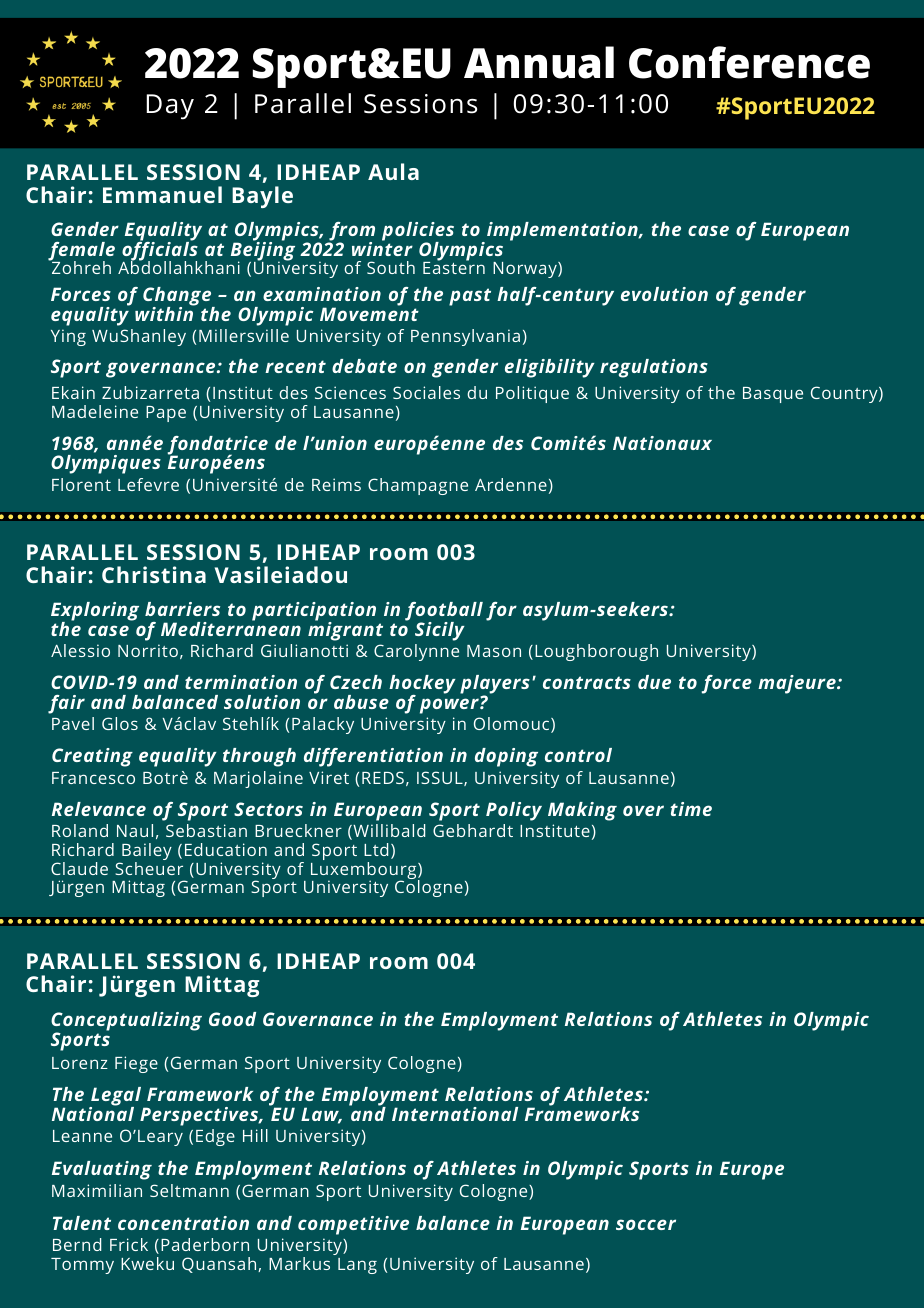 This screenshot has height=1309, width=924. What do you see at coordinates (376, 849) in the screenshot?
I see `Ltd` at bounding box center [376, 849].
